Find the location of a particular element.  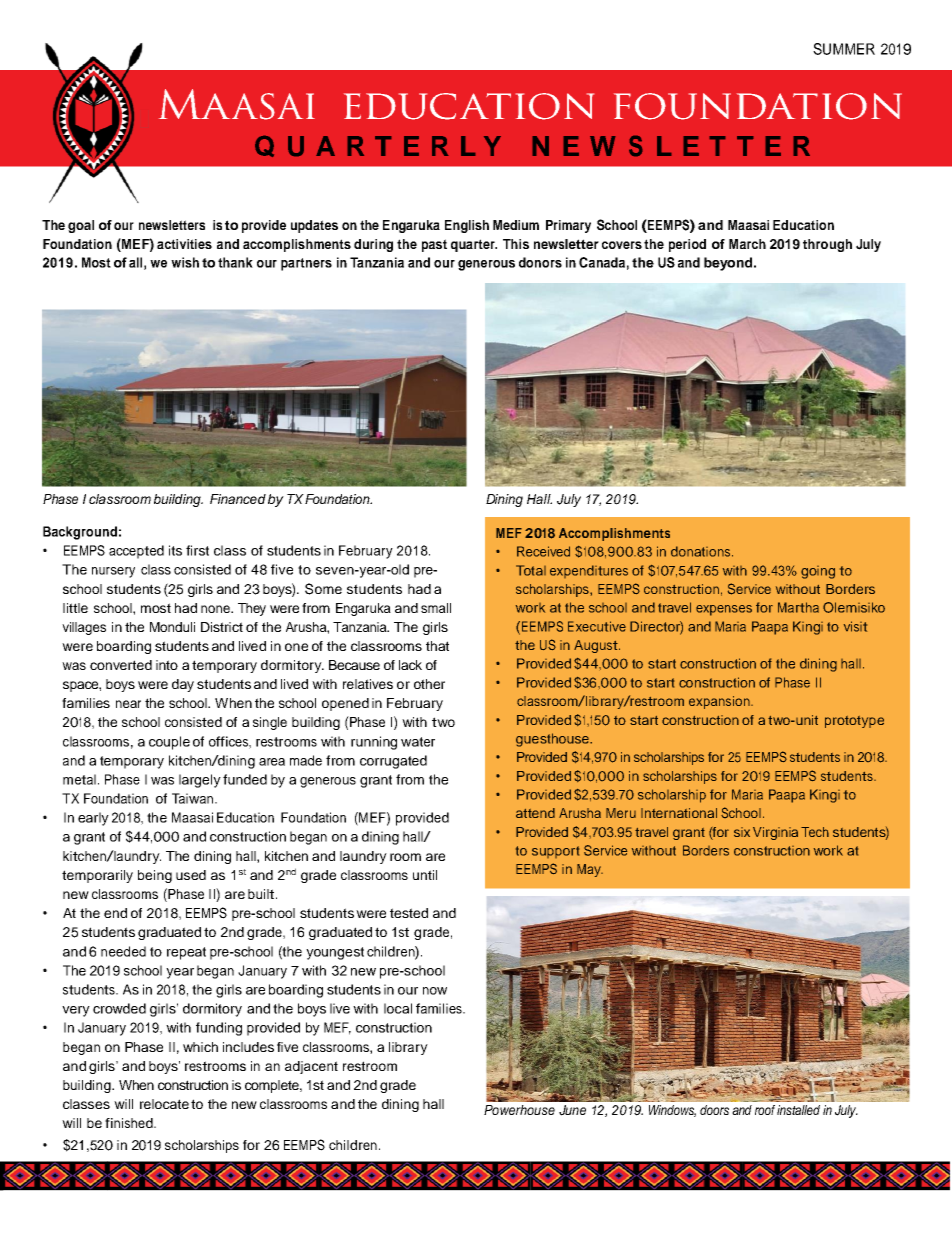

its is located at coordinates (175, 550).
